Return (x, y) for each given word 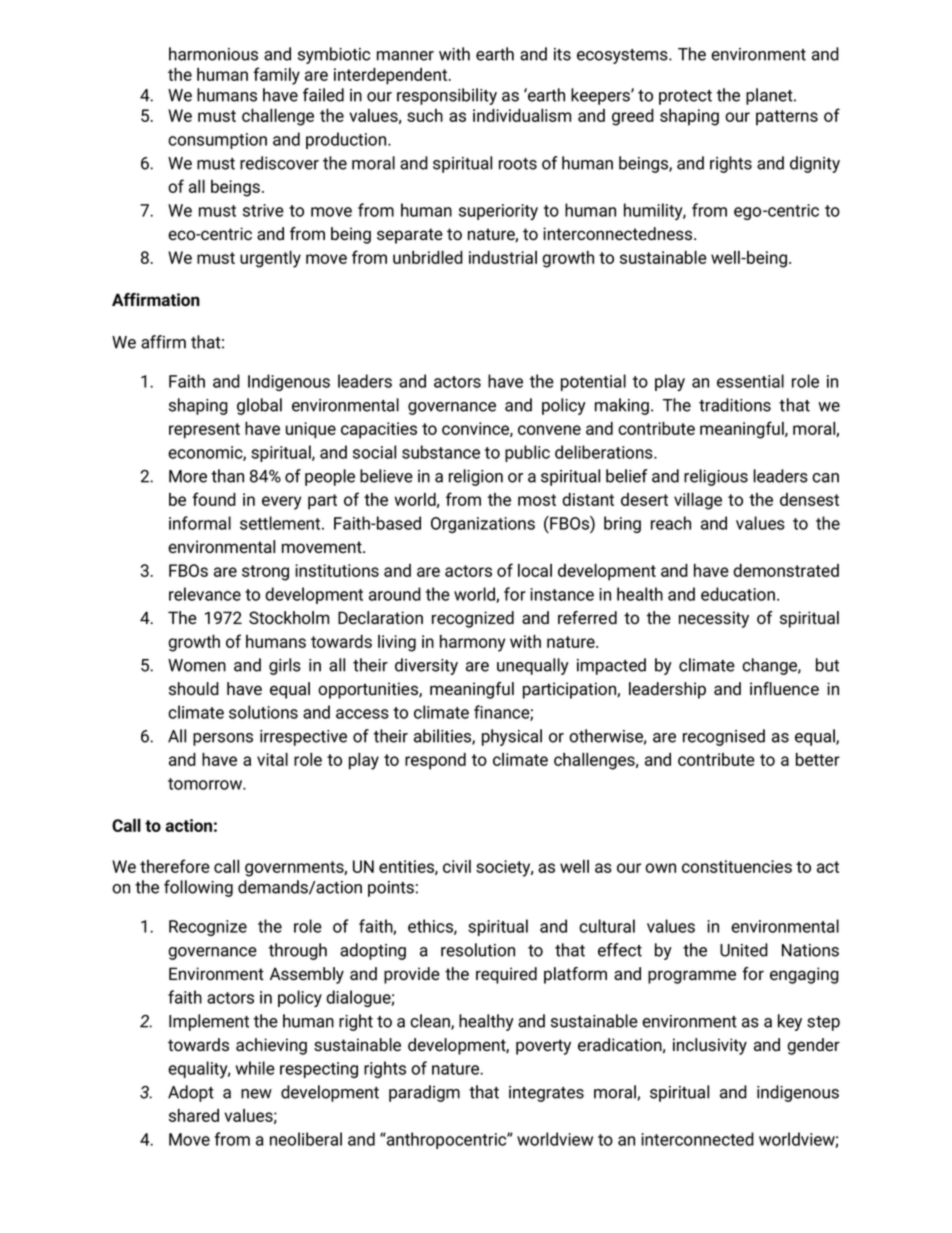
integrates (546, 1094)
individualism (522, 115)
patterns (787, 118)
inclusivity (710, 1046)
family (276, 76)
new (256, 1094)
